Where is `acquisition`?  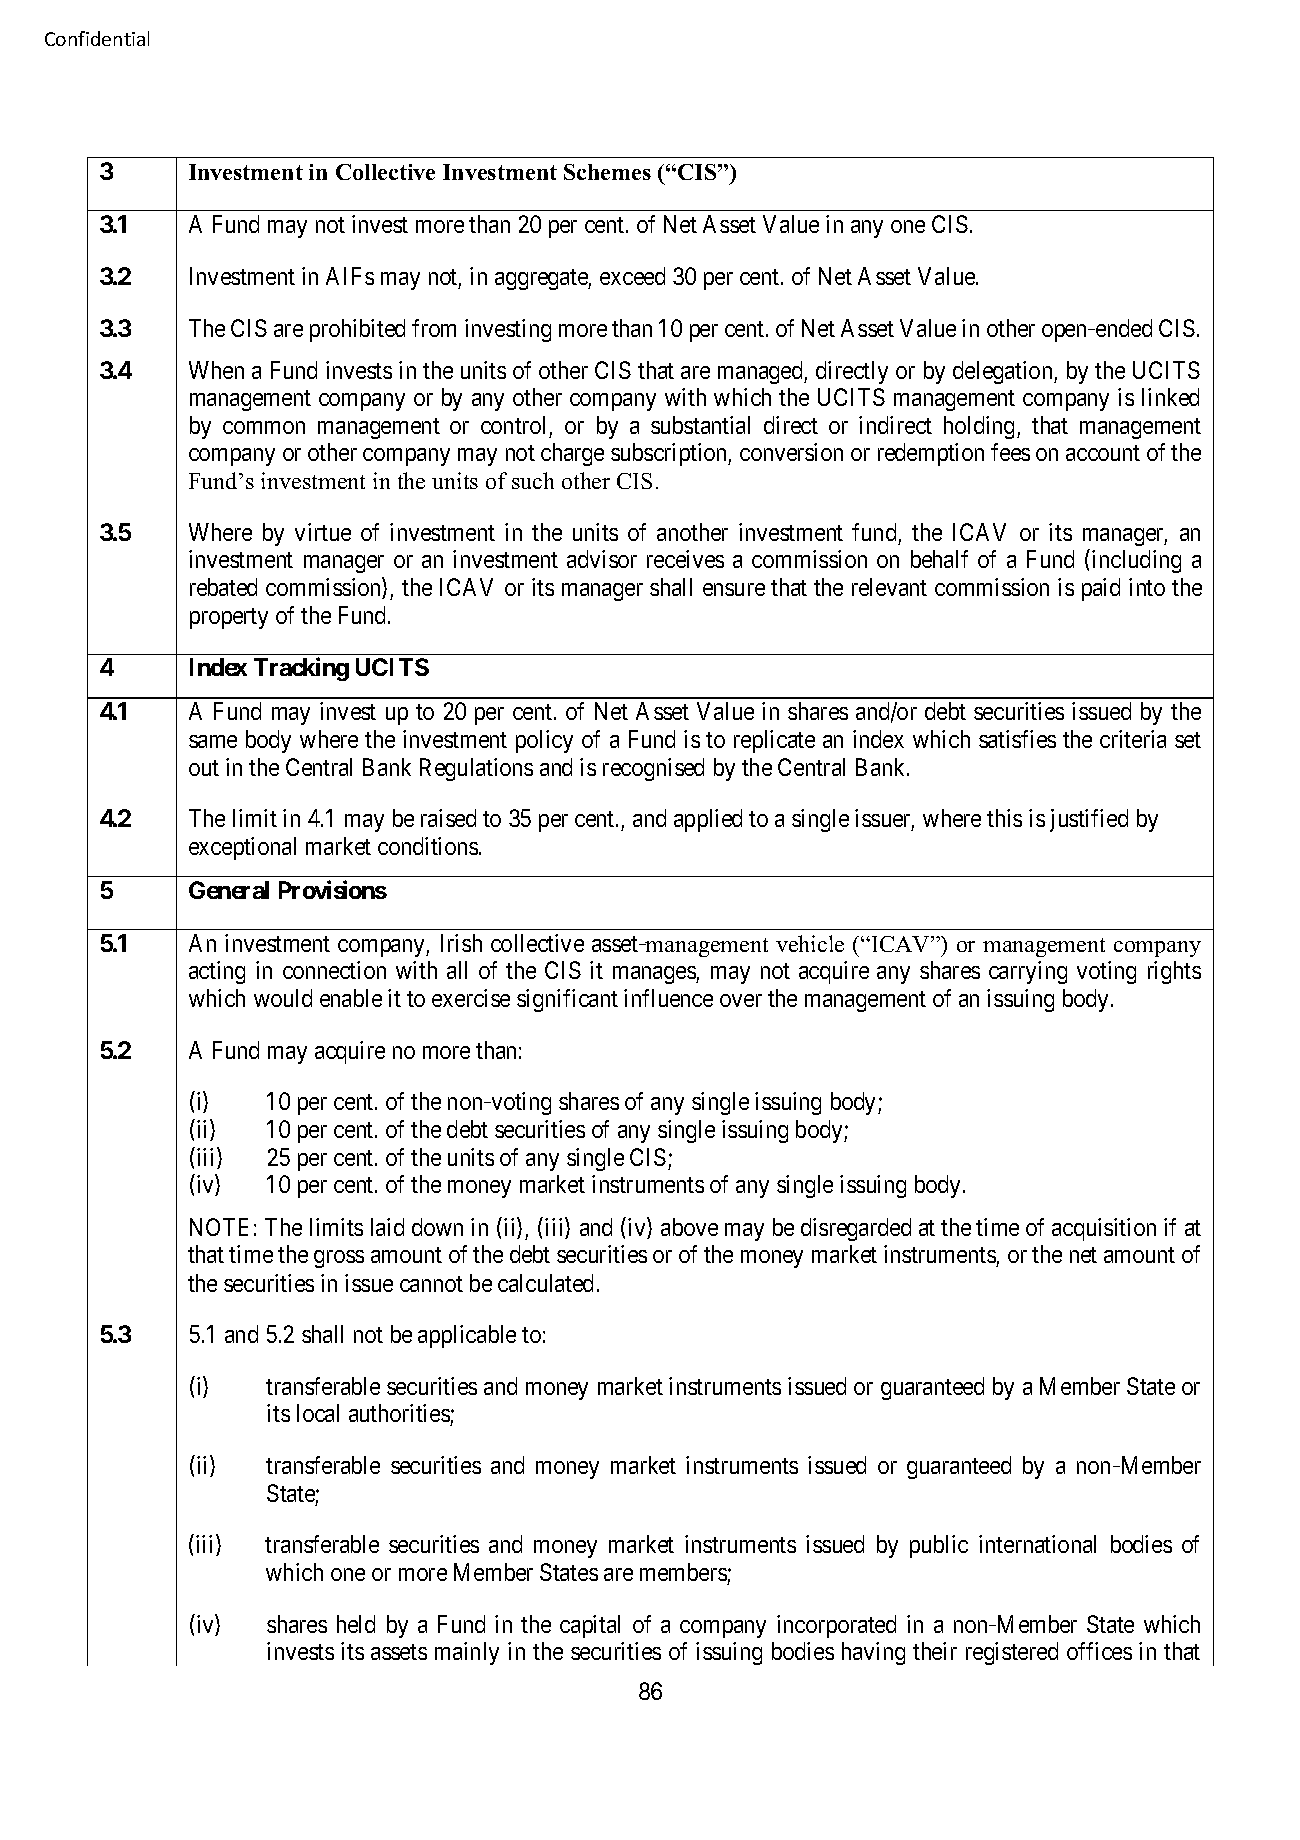 acquisition is located at coordinates (1104, 1229).
